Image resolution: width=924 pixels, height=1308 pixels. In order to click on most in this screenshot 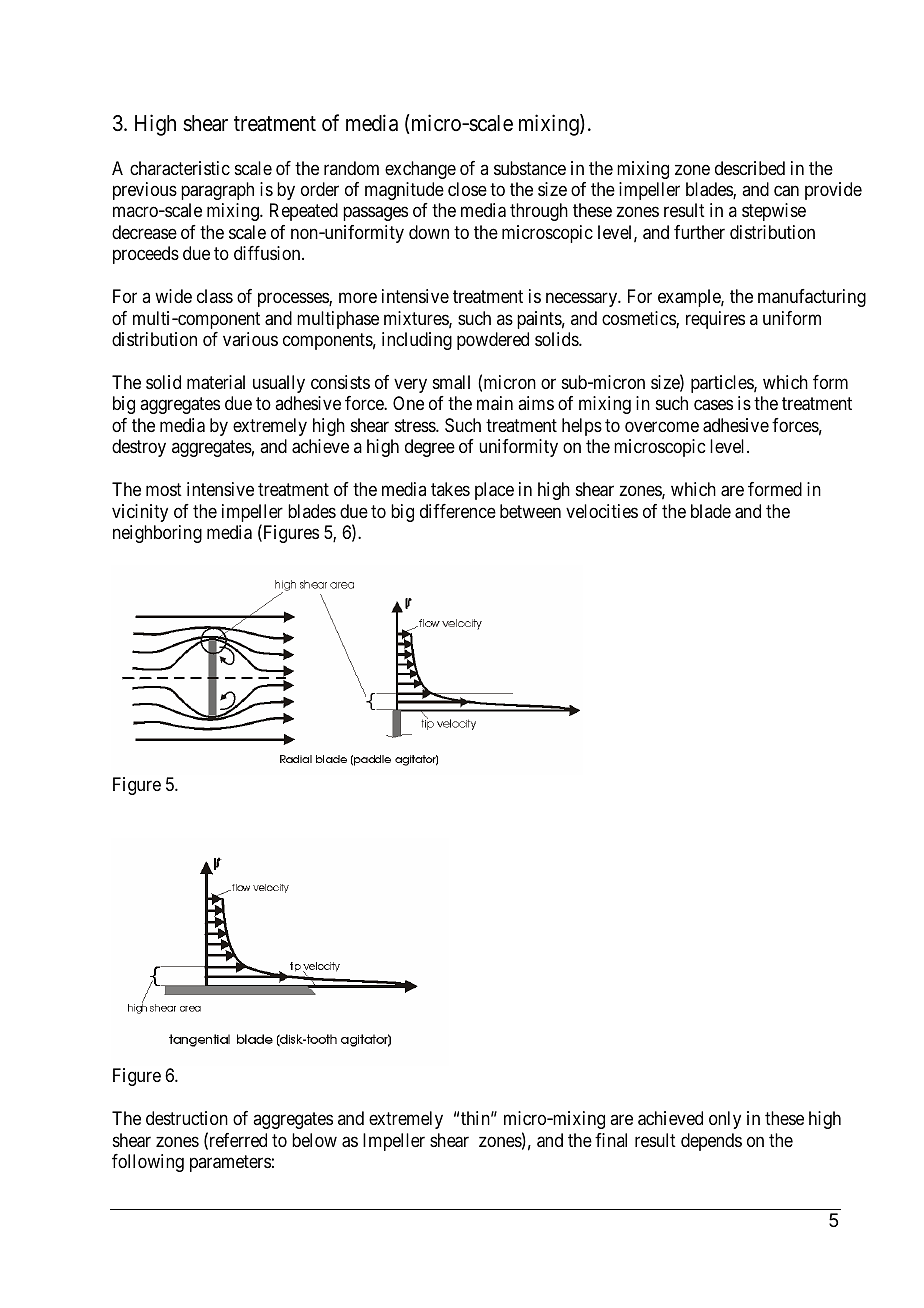, I will do `click(164, 489)`.
